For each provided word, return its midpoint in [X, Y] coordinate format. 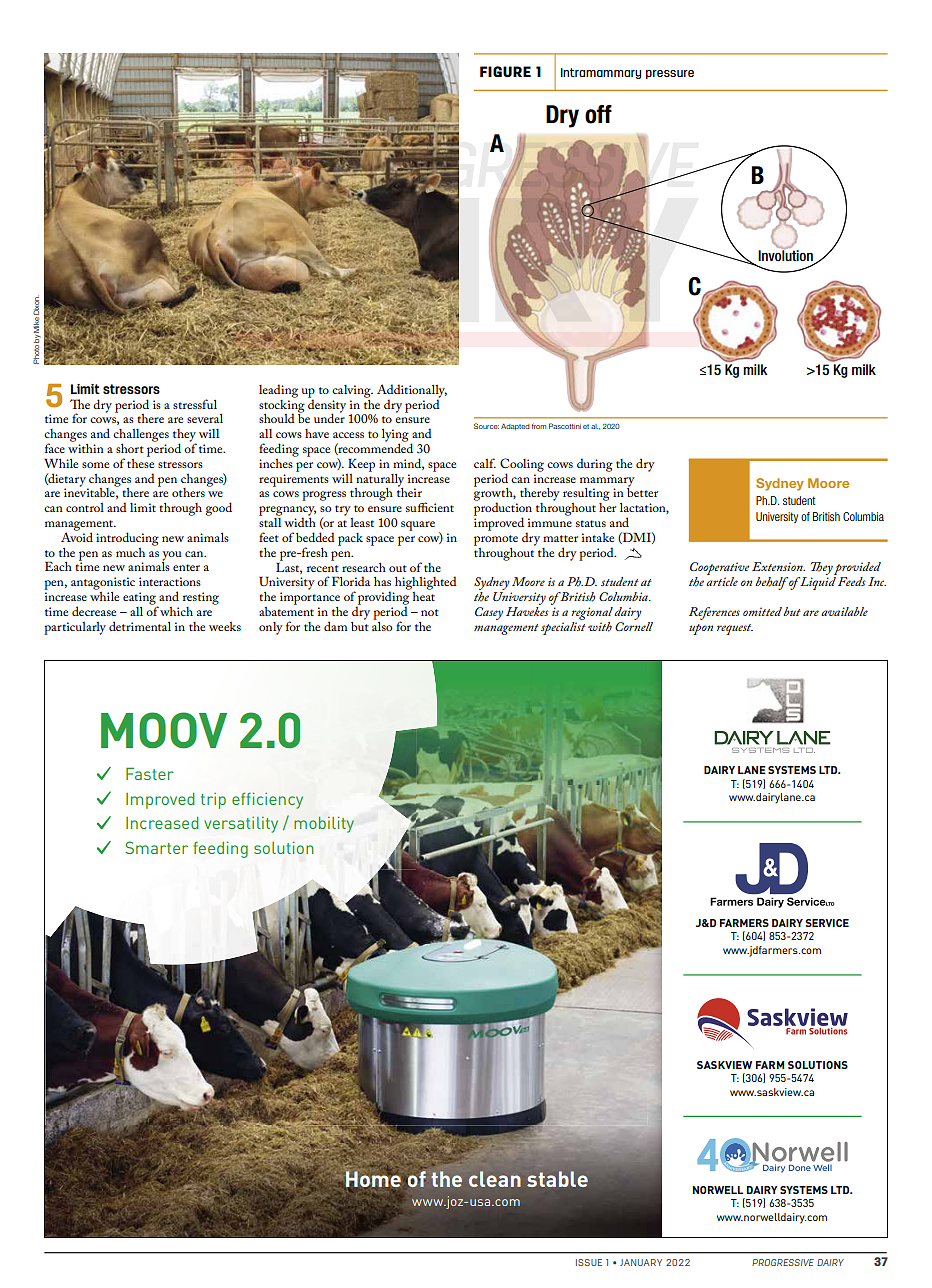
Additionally [412, 392]
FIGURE [505, 72]
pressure [670, 74]
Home [373, 1179]
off [598, 114]
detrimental [140, 626]
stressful [195, 404]
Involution [786, 256]
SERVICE [827, 923]
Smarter [156, 847]
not [430, 612]
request [735, 629]
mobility [324, 825]
